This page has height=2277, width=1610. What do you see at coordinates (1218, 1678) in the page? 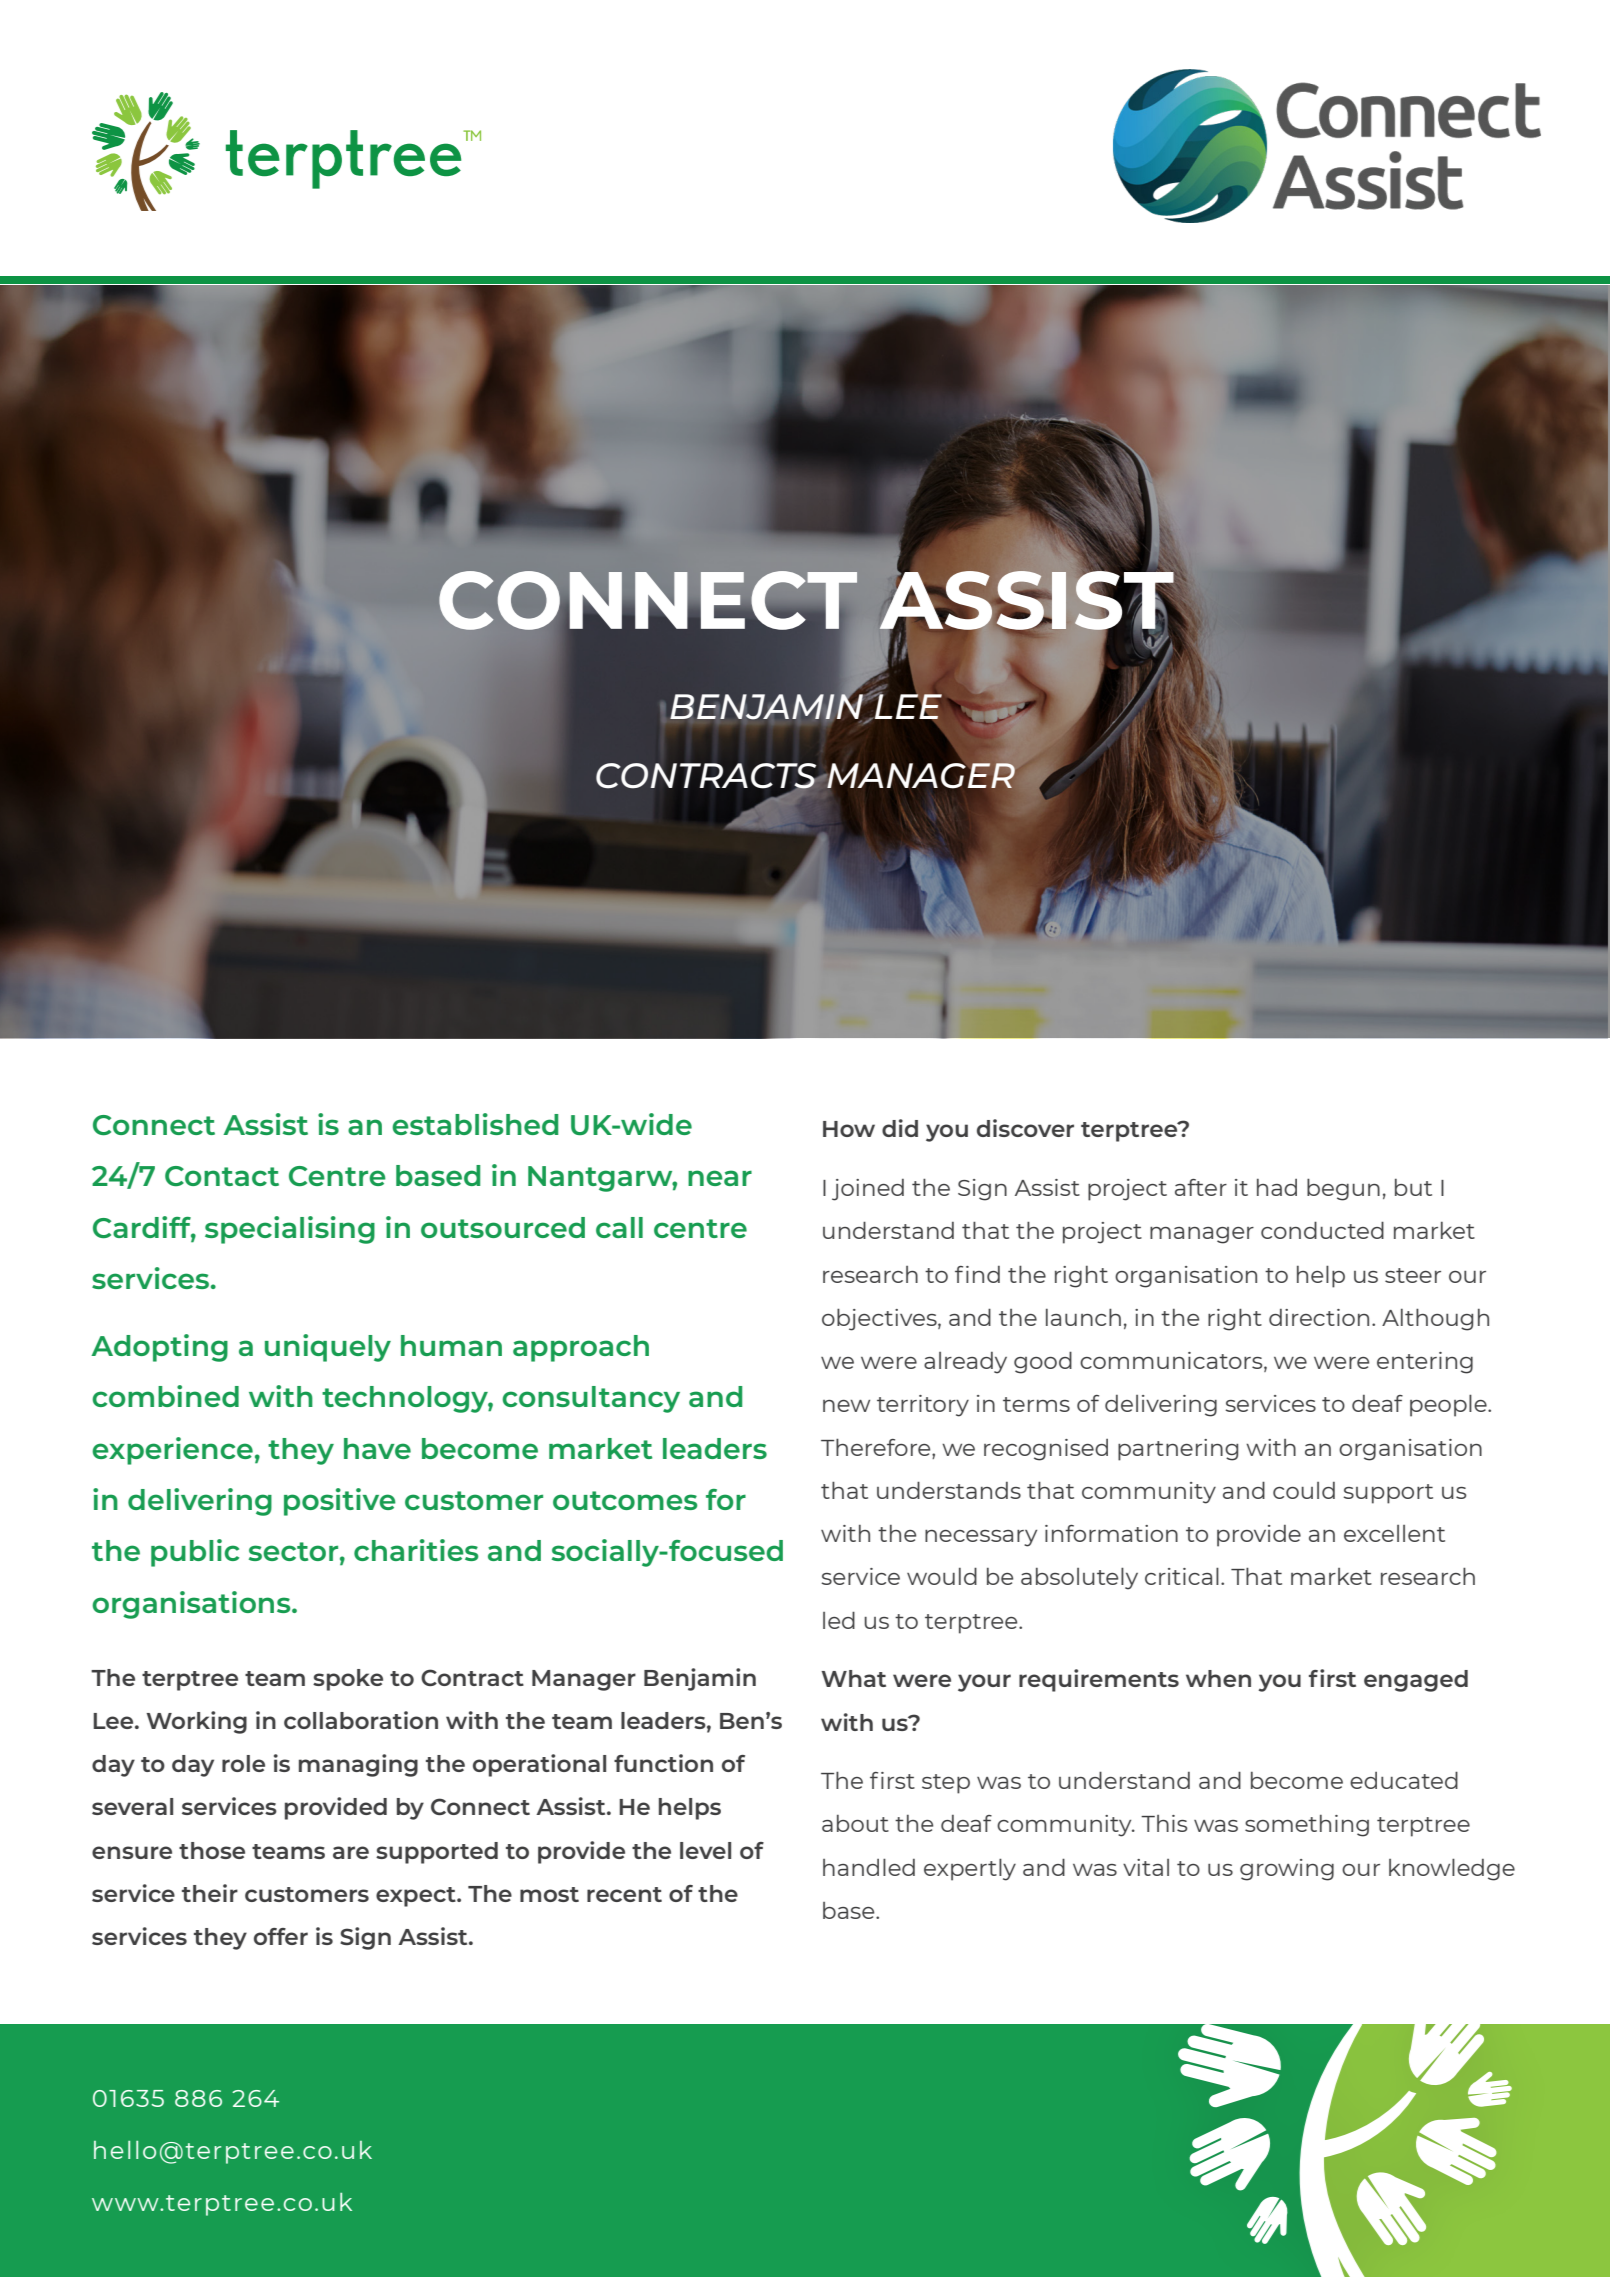
I see `when` at bounding box center [1218, 1678].
